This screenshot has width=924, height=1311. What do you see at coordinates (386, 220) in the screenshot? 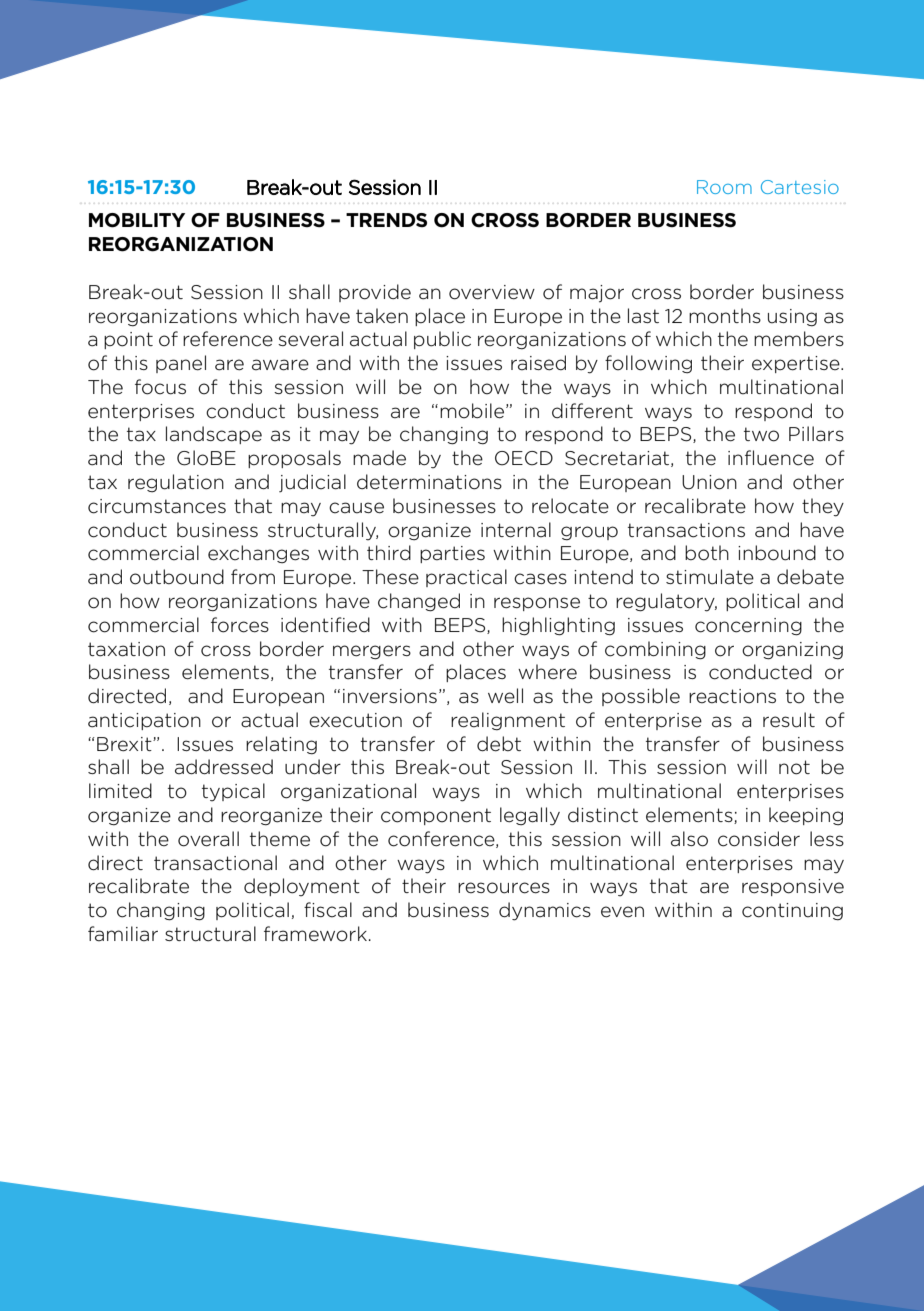
I see `TRENDS` at bounding box center [386, 220].
